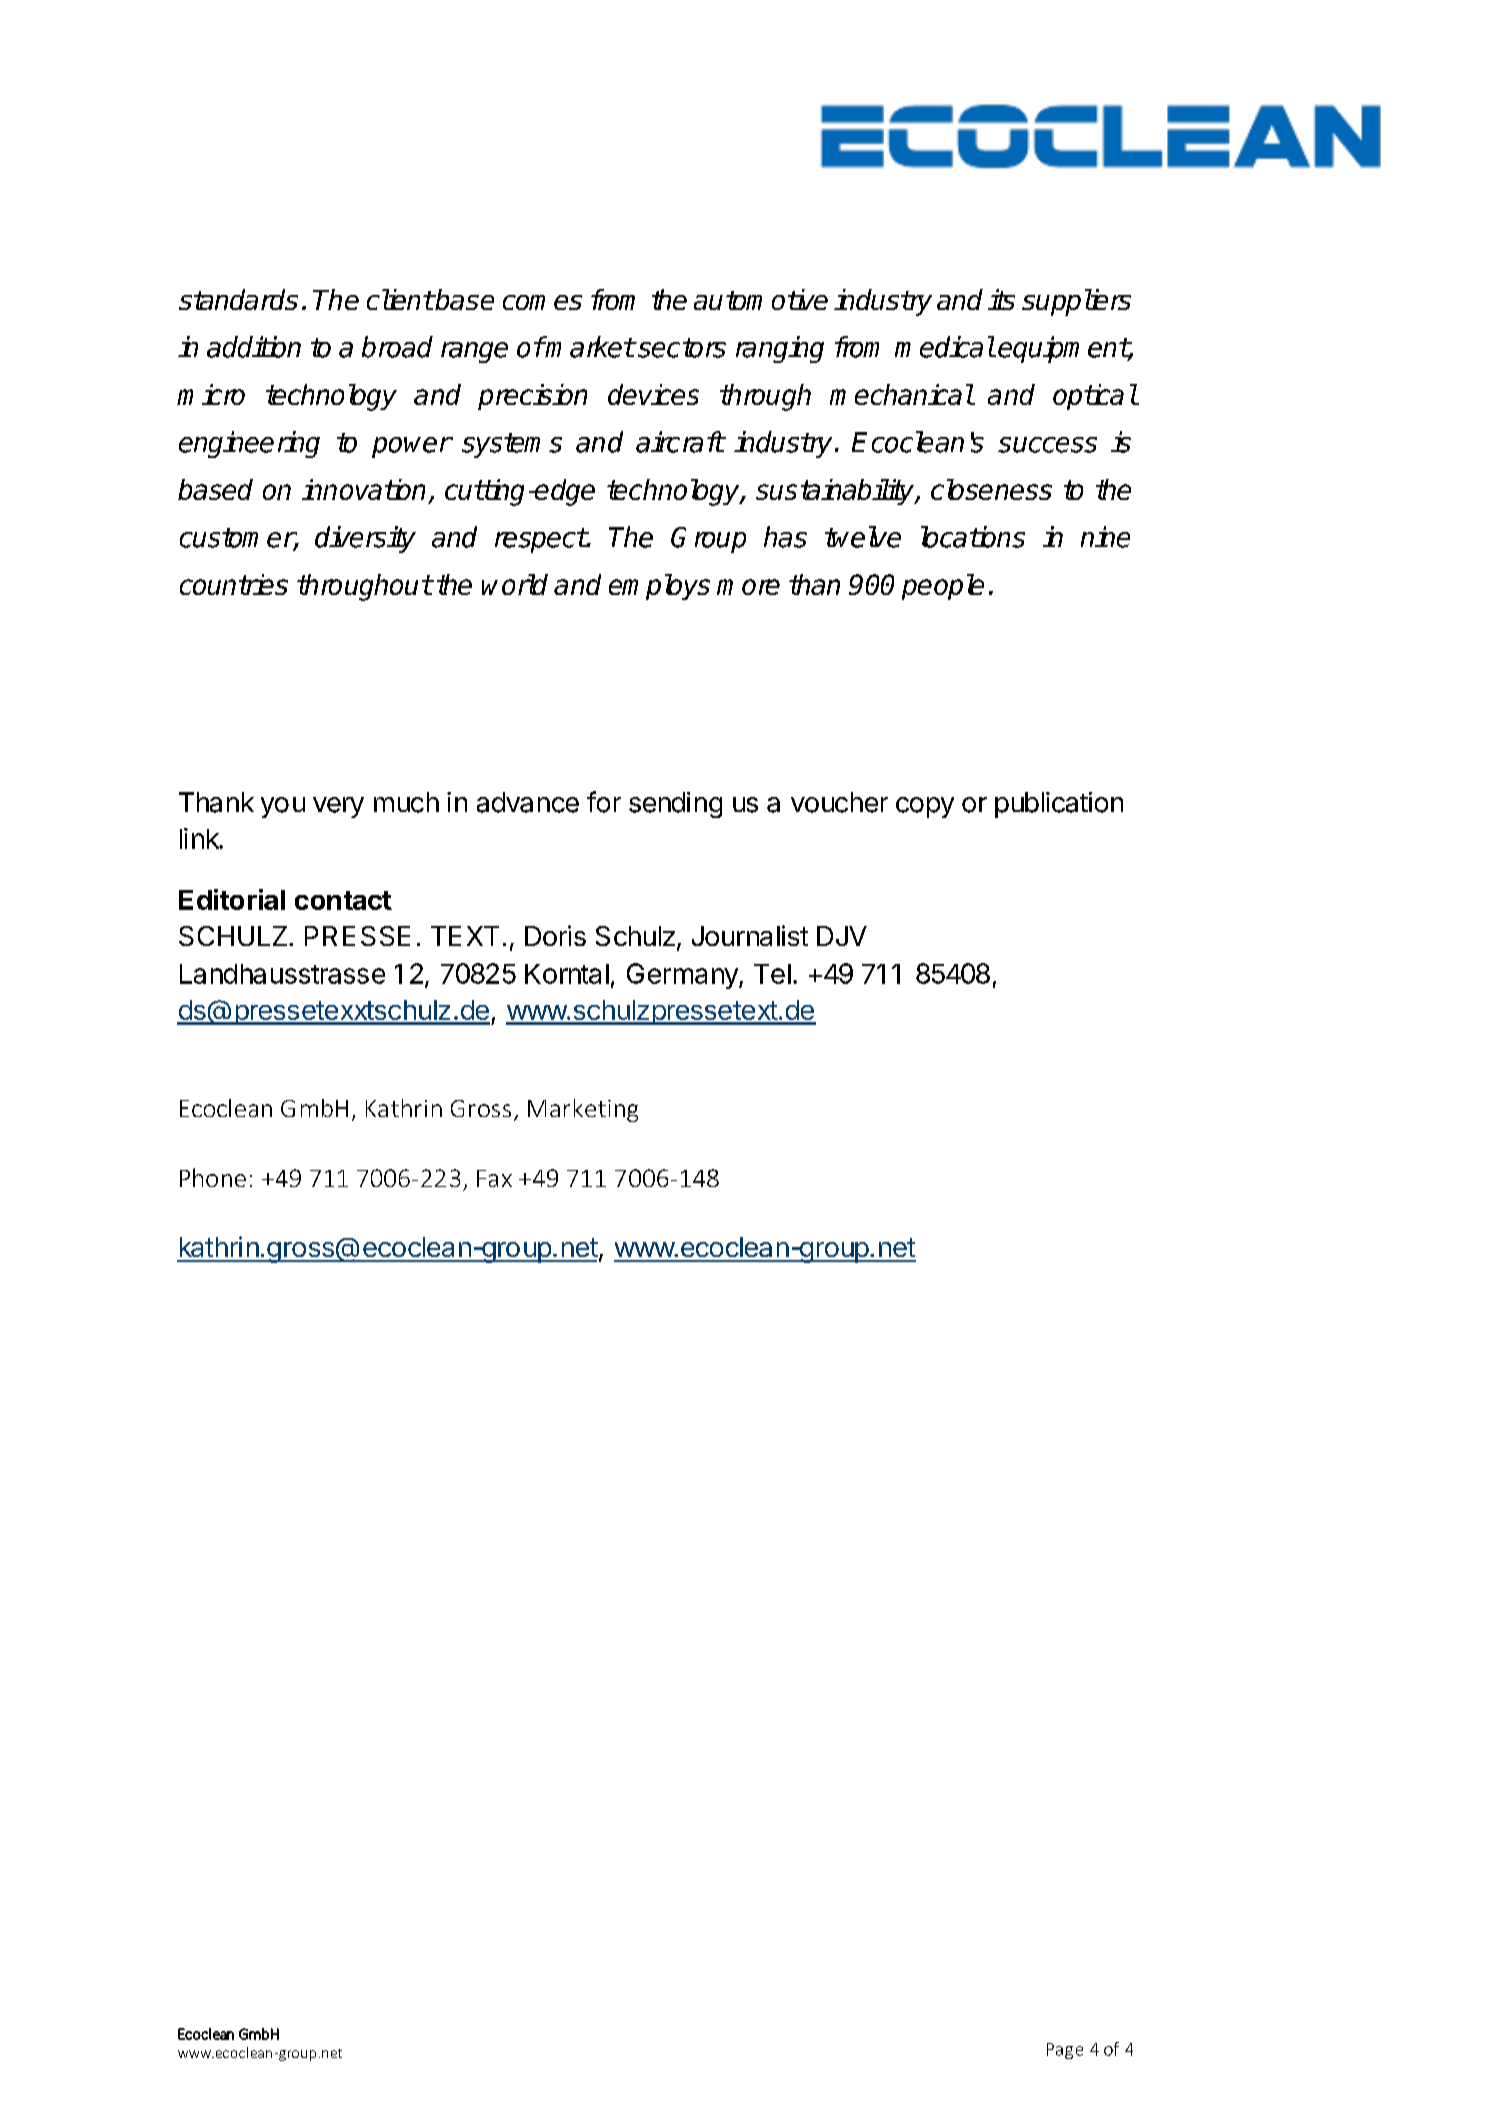  What do you see at coordinates (254, 347) in the screenshot?
I see `addition` at bounding box center [254, 347].
